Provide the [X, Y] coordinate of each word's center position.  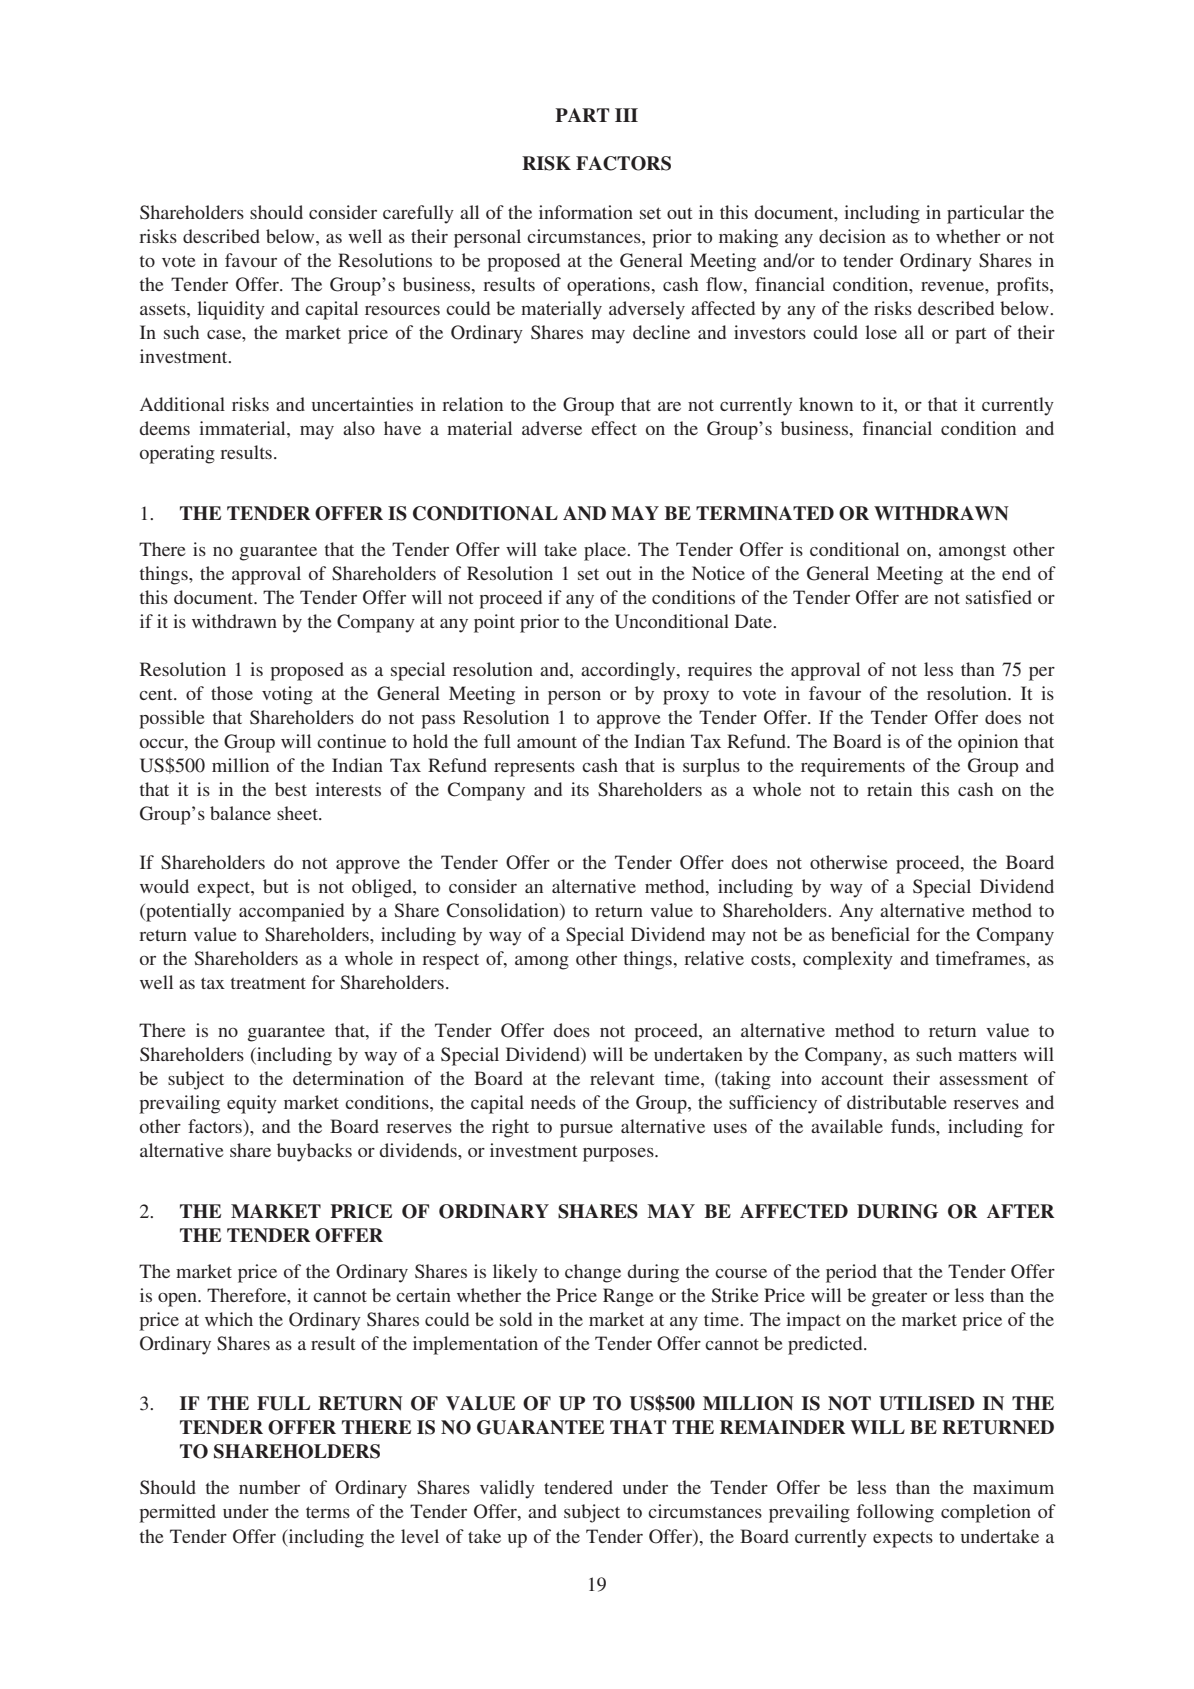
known [826, 404]
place [606, 551]
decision [852, 236]
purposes [619, 1155]
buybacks [314, 1152]
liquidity [231, 310]
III [626, 115]
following [895, 1513]
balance [240, 813]
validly [507, 1489]
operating [177, 454]
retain [889, 789]
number [269, 1487]
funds [914, 1126]
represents [534, 769]
